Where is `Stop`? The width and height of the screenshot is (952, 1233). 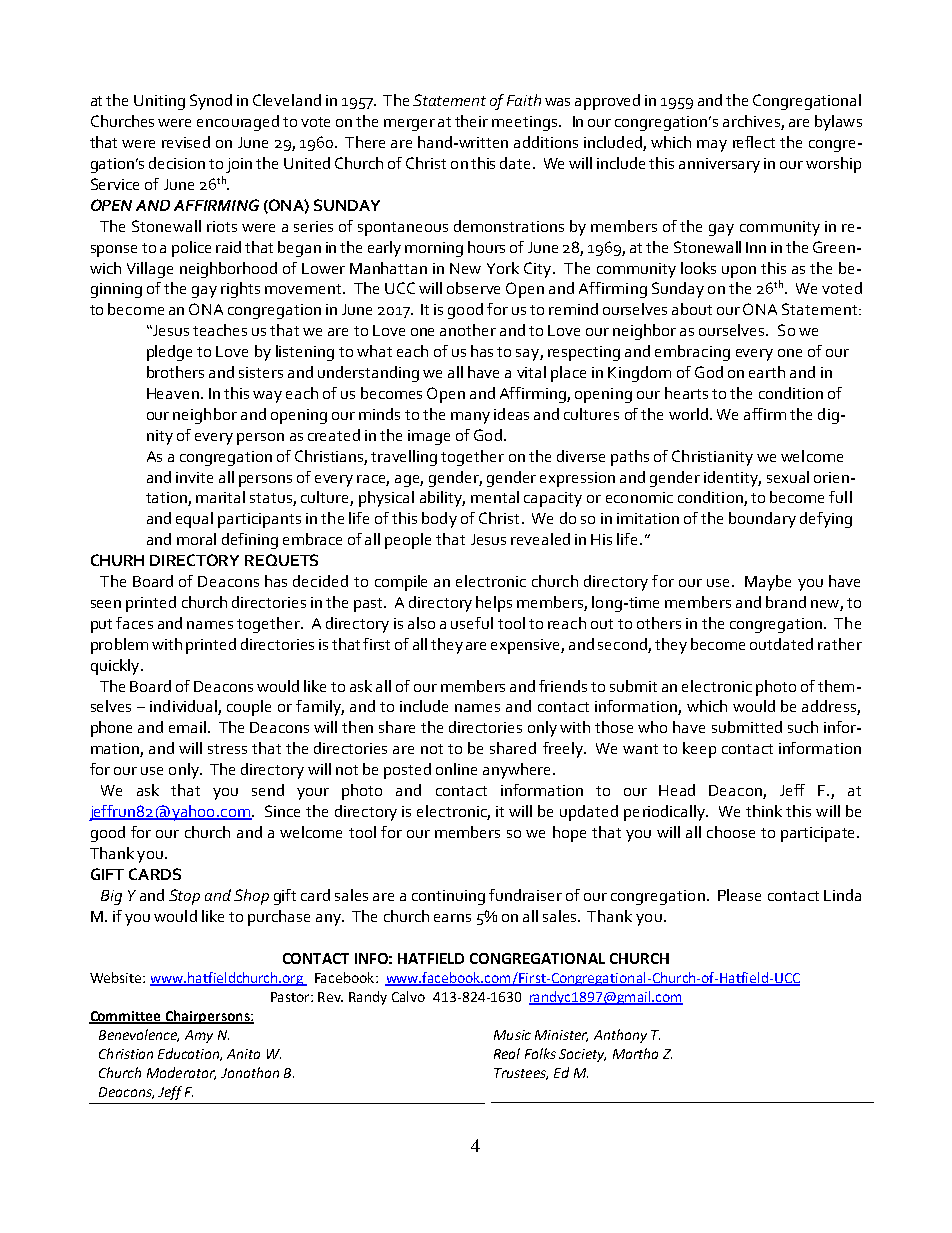
Stop is located at coordinates (184, 897).
